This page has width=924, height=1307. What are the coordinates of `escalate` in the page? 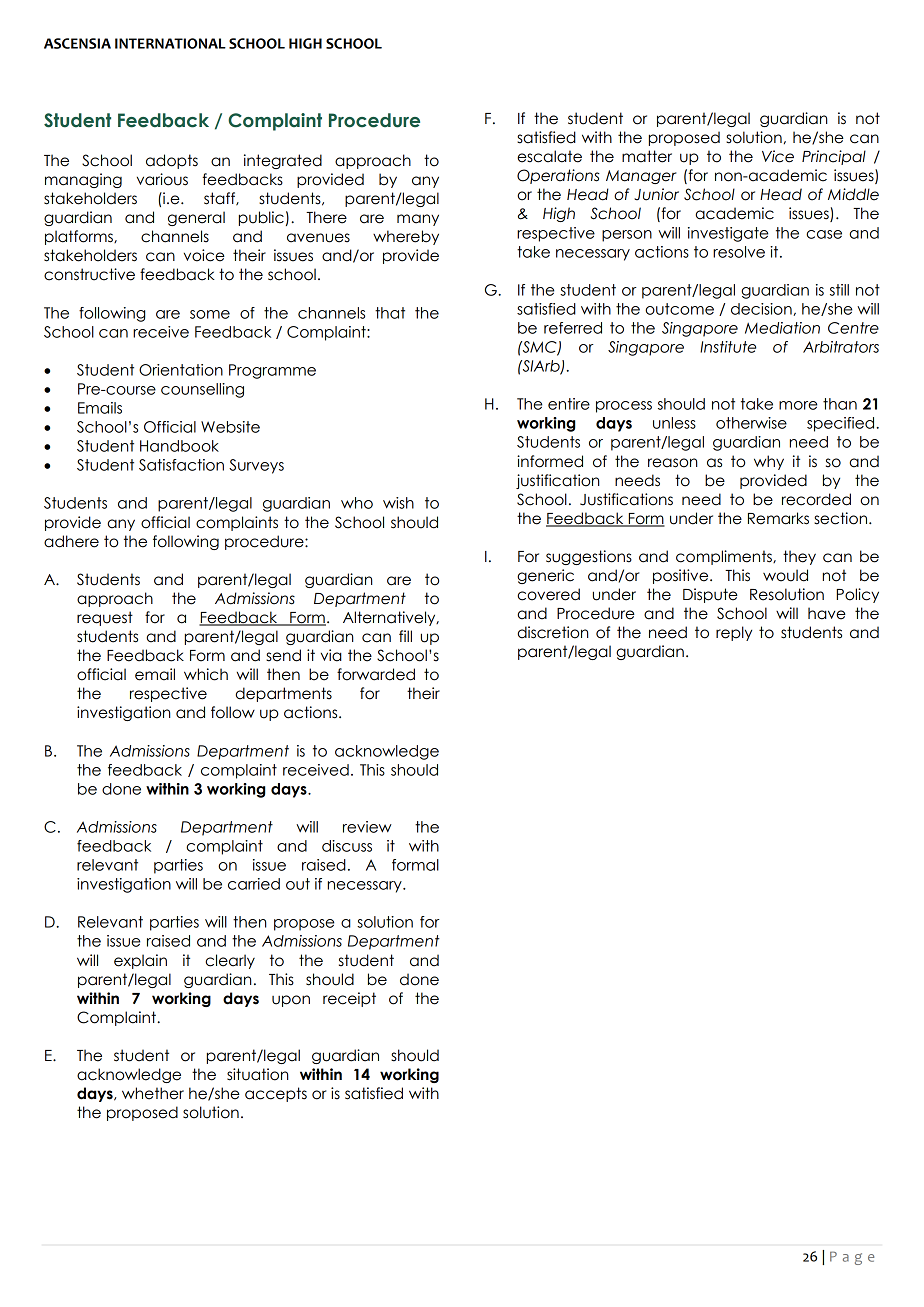 It's located at (549, 156).
